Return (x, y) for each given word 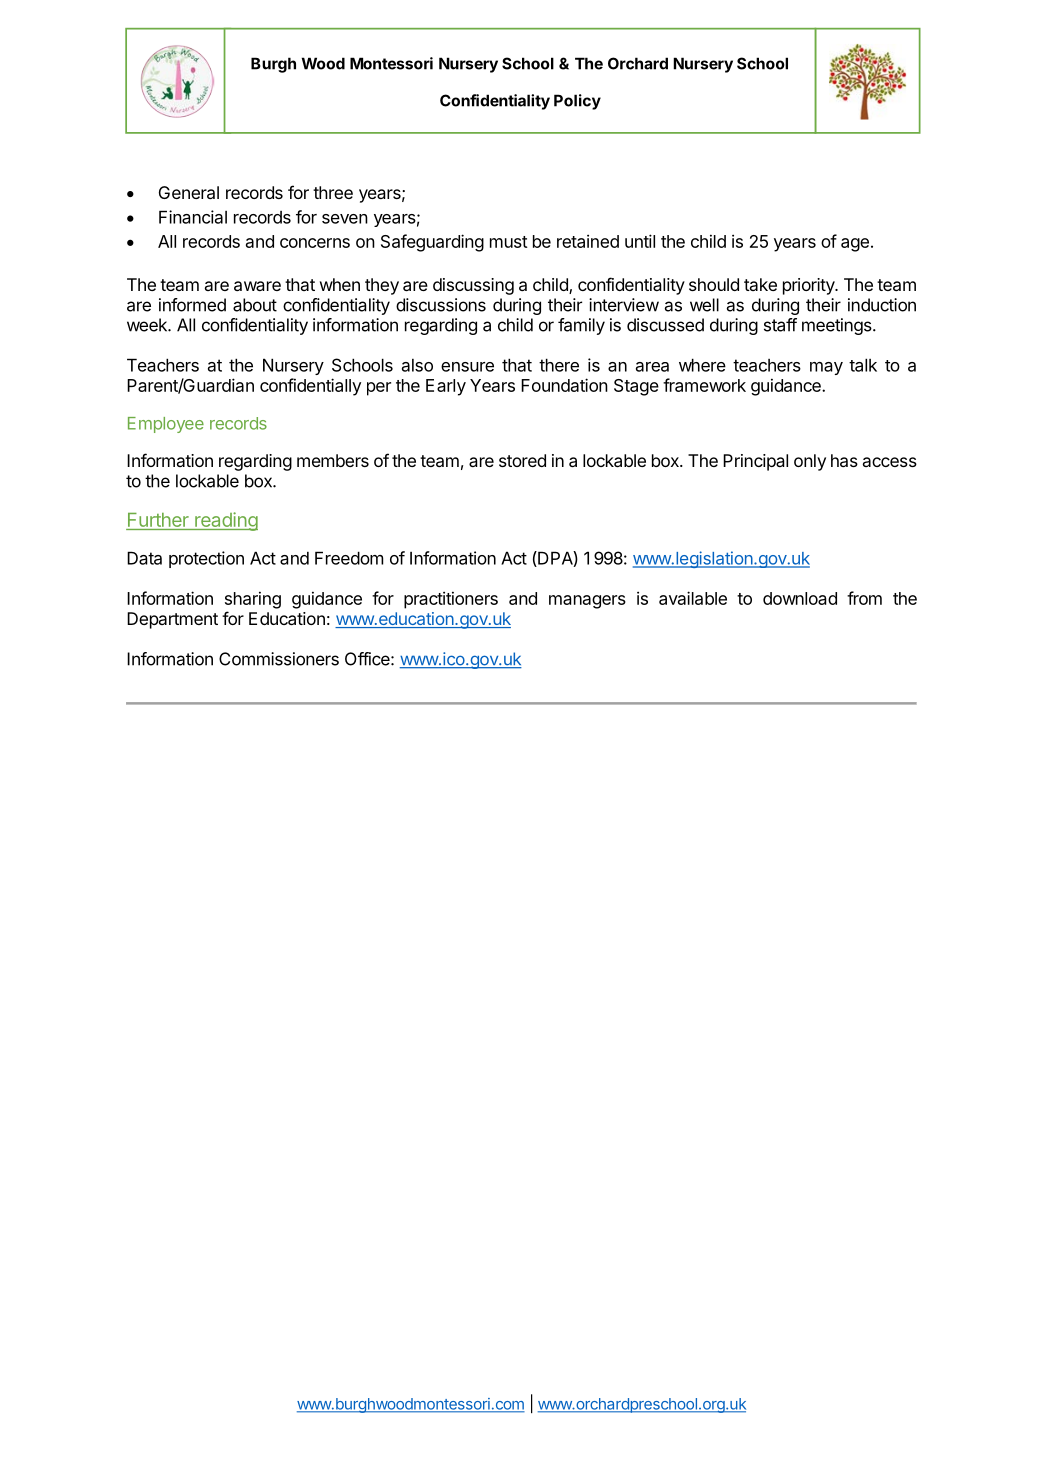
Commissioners (279, 659)
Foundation (564, 385)
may (826, 368)
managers (587, 602)
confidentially (310, 387)
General (189, 192)
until (640, 241)
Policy (577, 102)
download (800, 598)
